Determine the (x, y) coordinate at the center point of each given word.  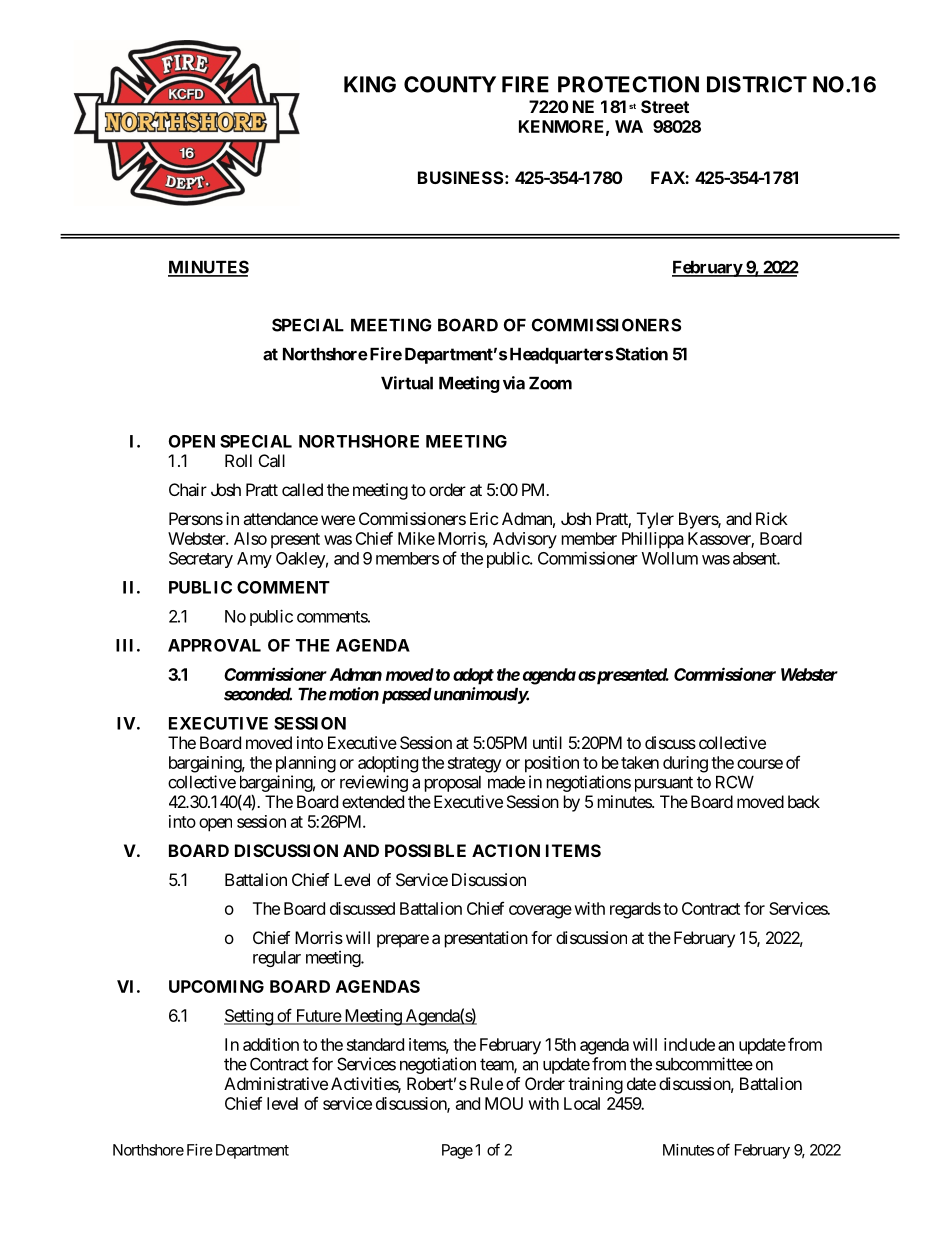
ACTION (506, 850)
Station (642, 354)
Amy (254, 560)
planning (306, 764)
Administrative (276, 1083)
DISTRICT (757, 84)
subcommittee (704, 1064)
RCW (735, 782)
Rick (772, 518)
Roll (238, 460)
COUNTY (450, 84)
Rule (486, 1083)
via (514, 383)
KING (370, 84)
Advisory (525, 540)
